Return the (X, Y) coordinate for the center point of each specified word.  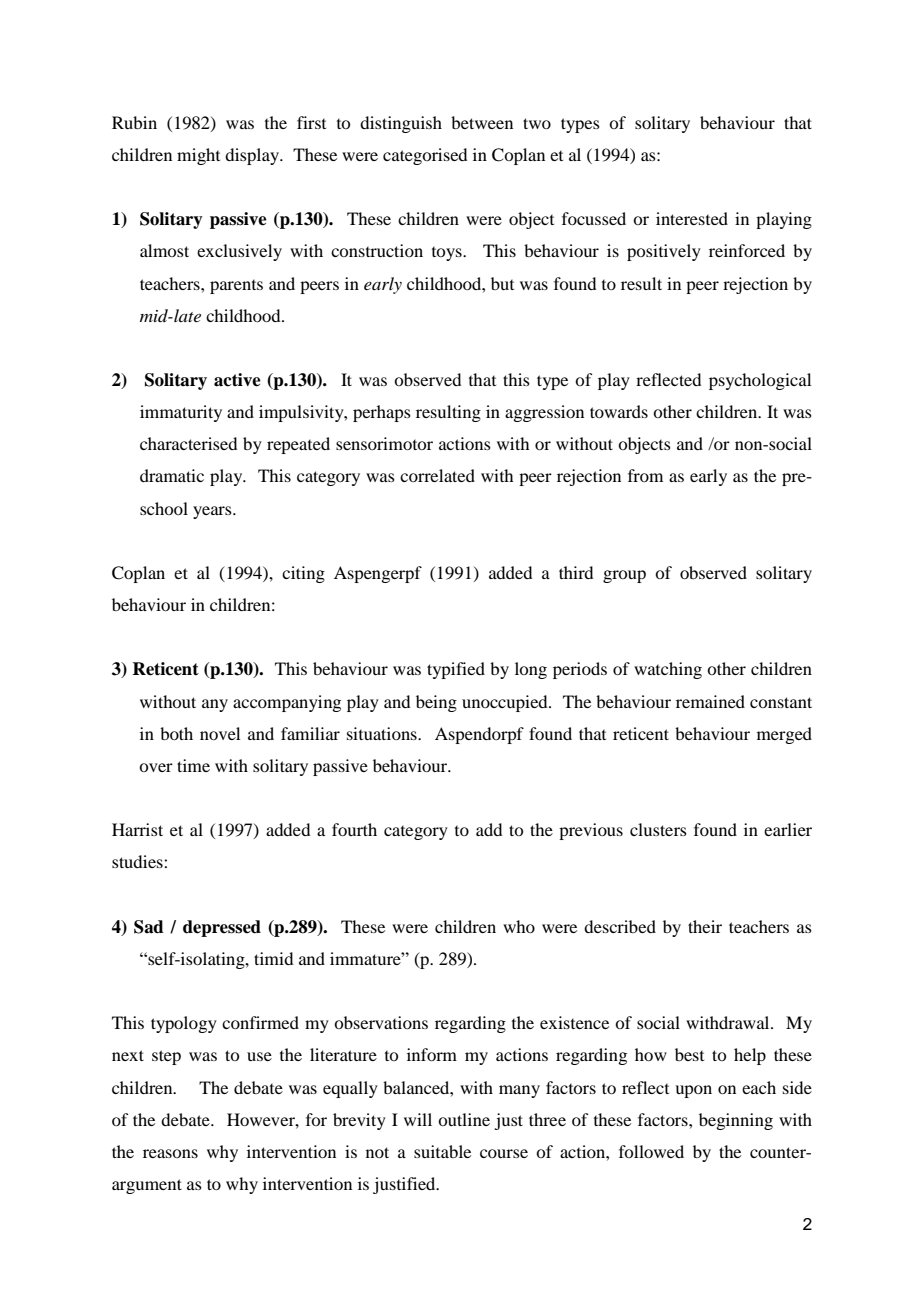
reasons (170, 1153)
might (198, 156)
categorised (425, 156)
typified (456, 670)
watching (668, 670)
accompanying (287, 703)
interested (692, 218)
